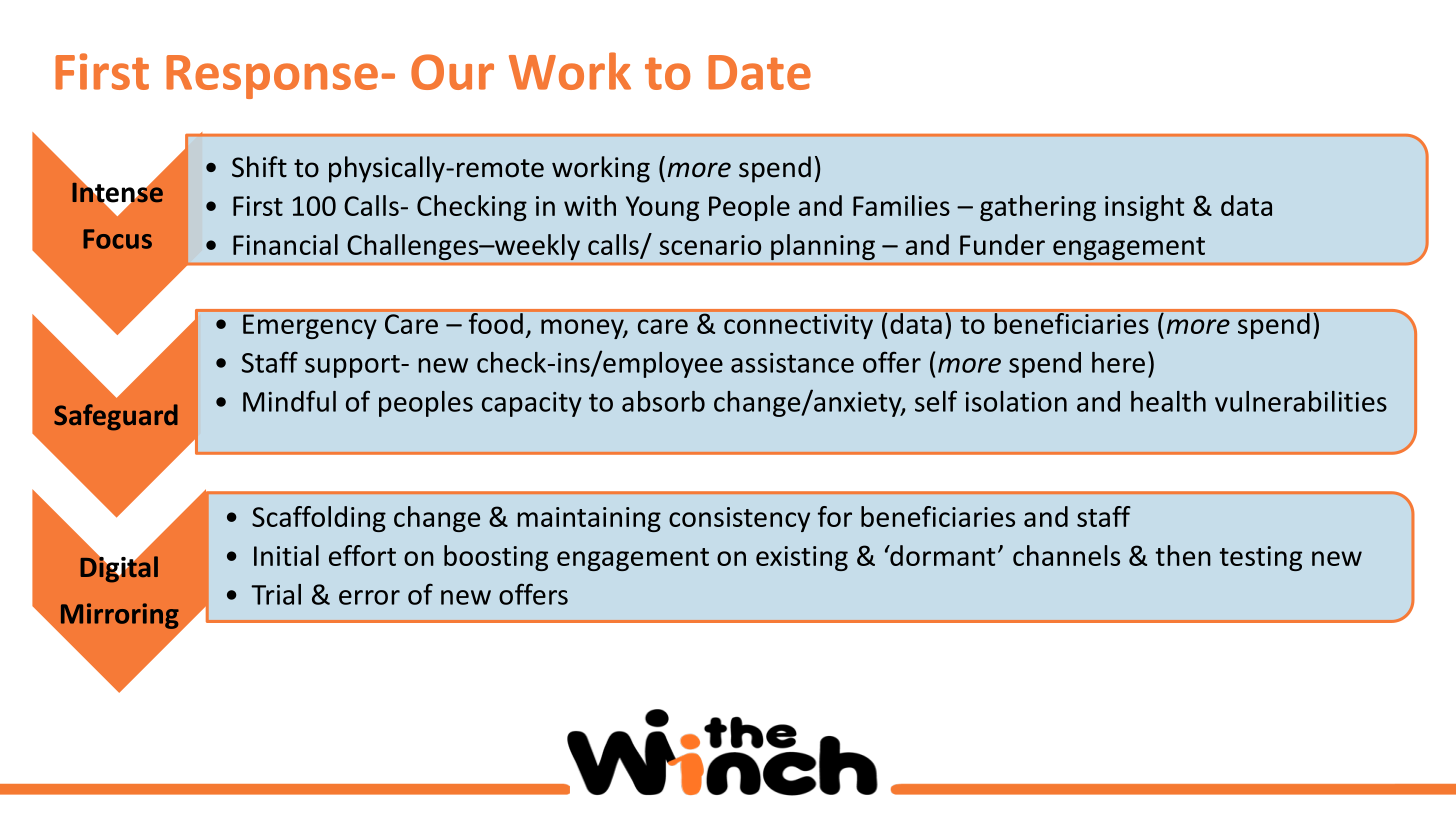 This document has width=1456, height=819. What do you see at coordinates (662, 208) in the document?
I see `Young` at bounding box center [662, 208].
